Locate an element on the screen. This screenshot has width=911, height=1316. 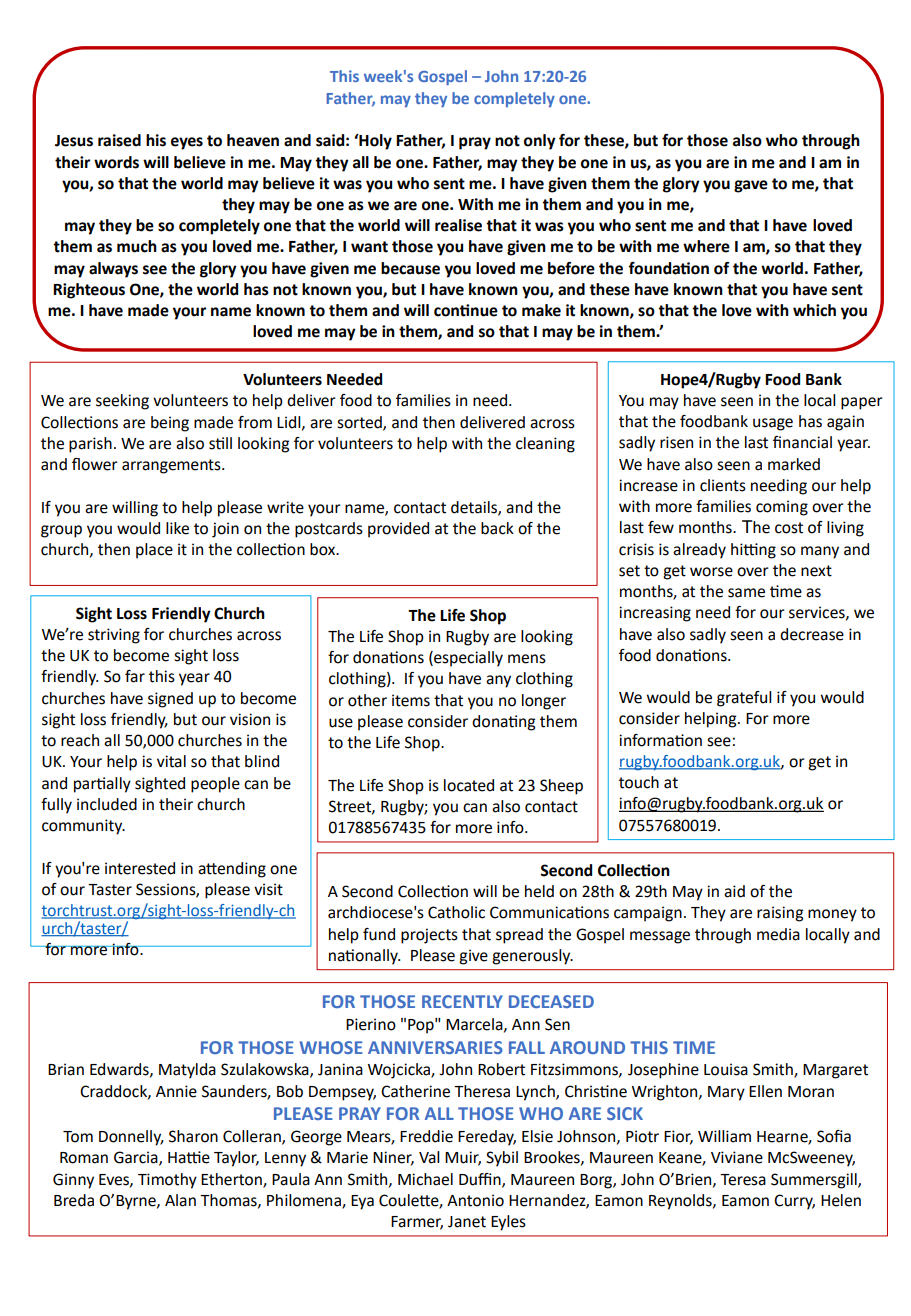
realise is located at coordinates (458, 225).
